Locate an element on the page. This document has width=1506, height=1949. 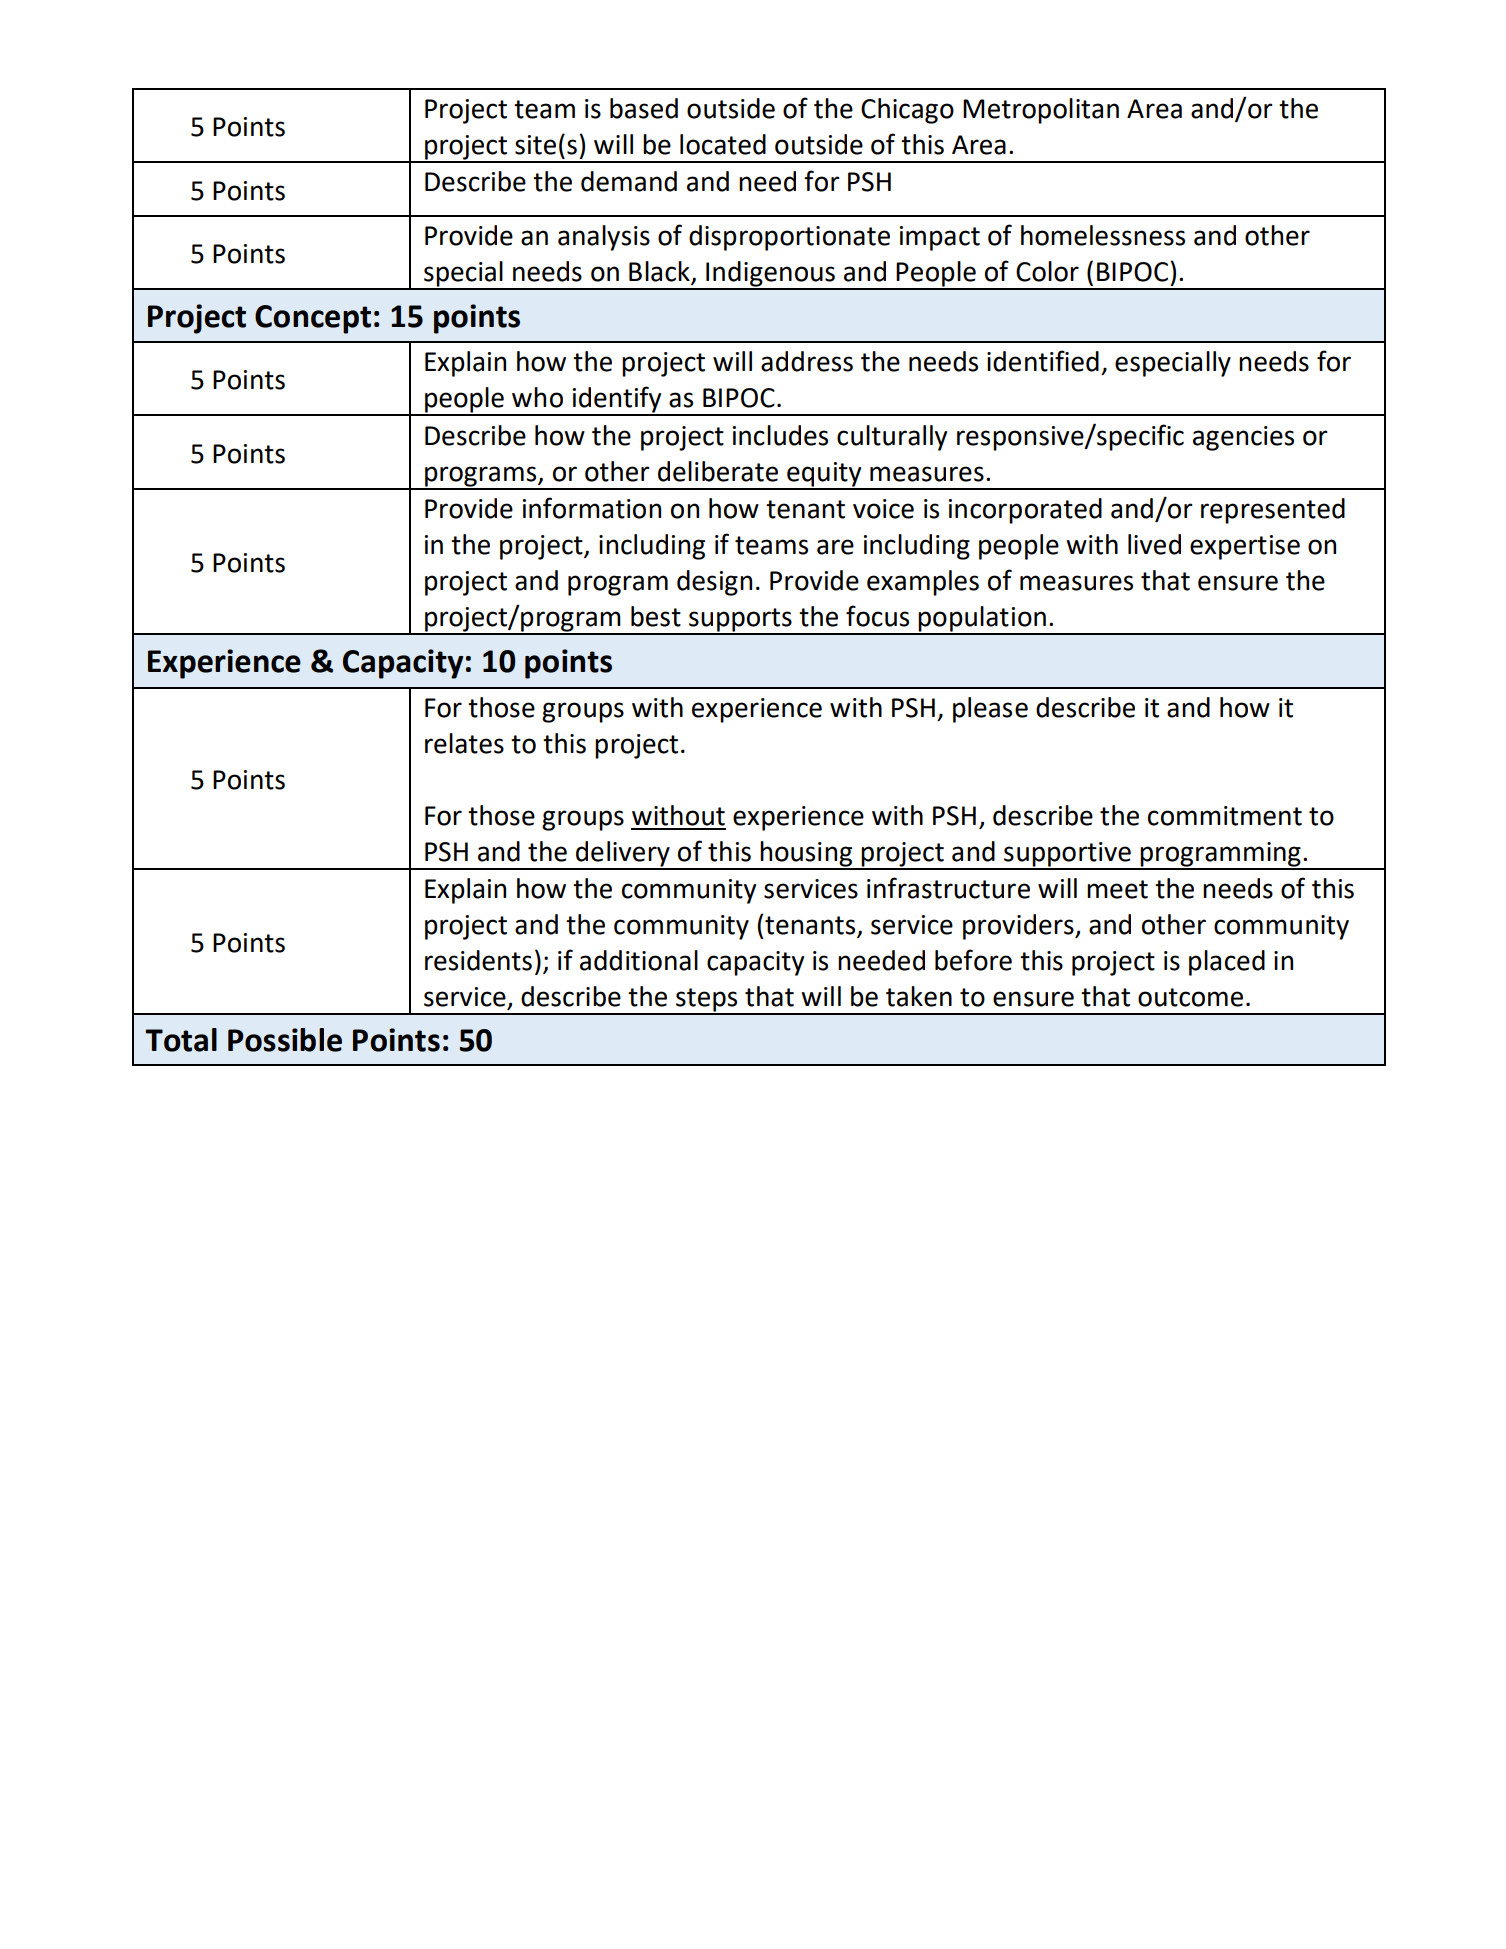
located is located at coordinates (723, 144).
